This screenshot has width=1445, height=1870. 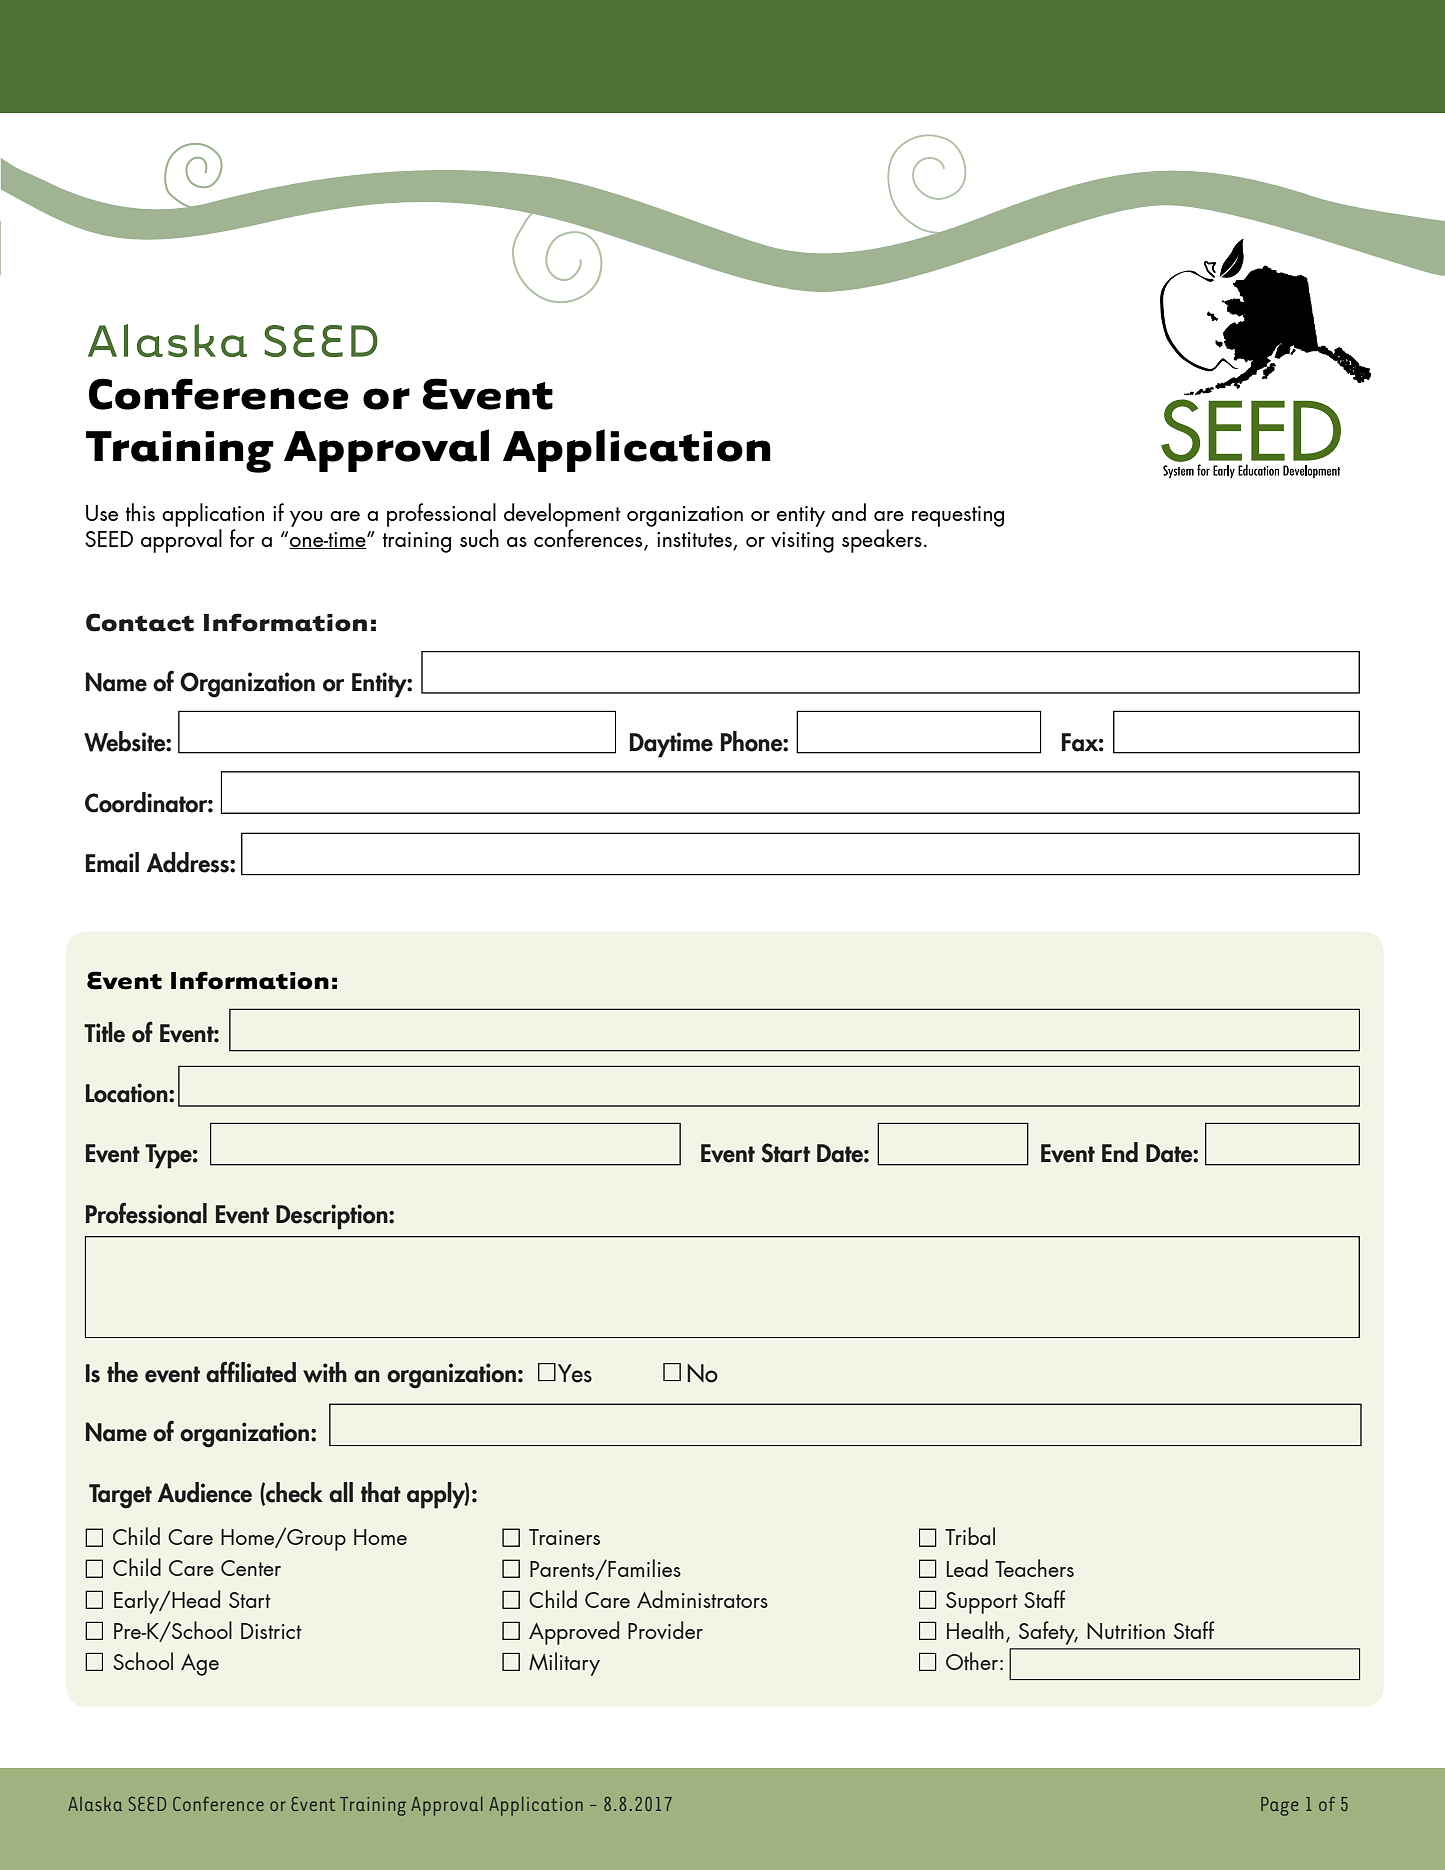 I want to click on institutes, so click(x=695, y=541).
